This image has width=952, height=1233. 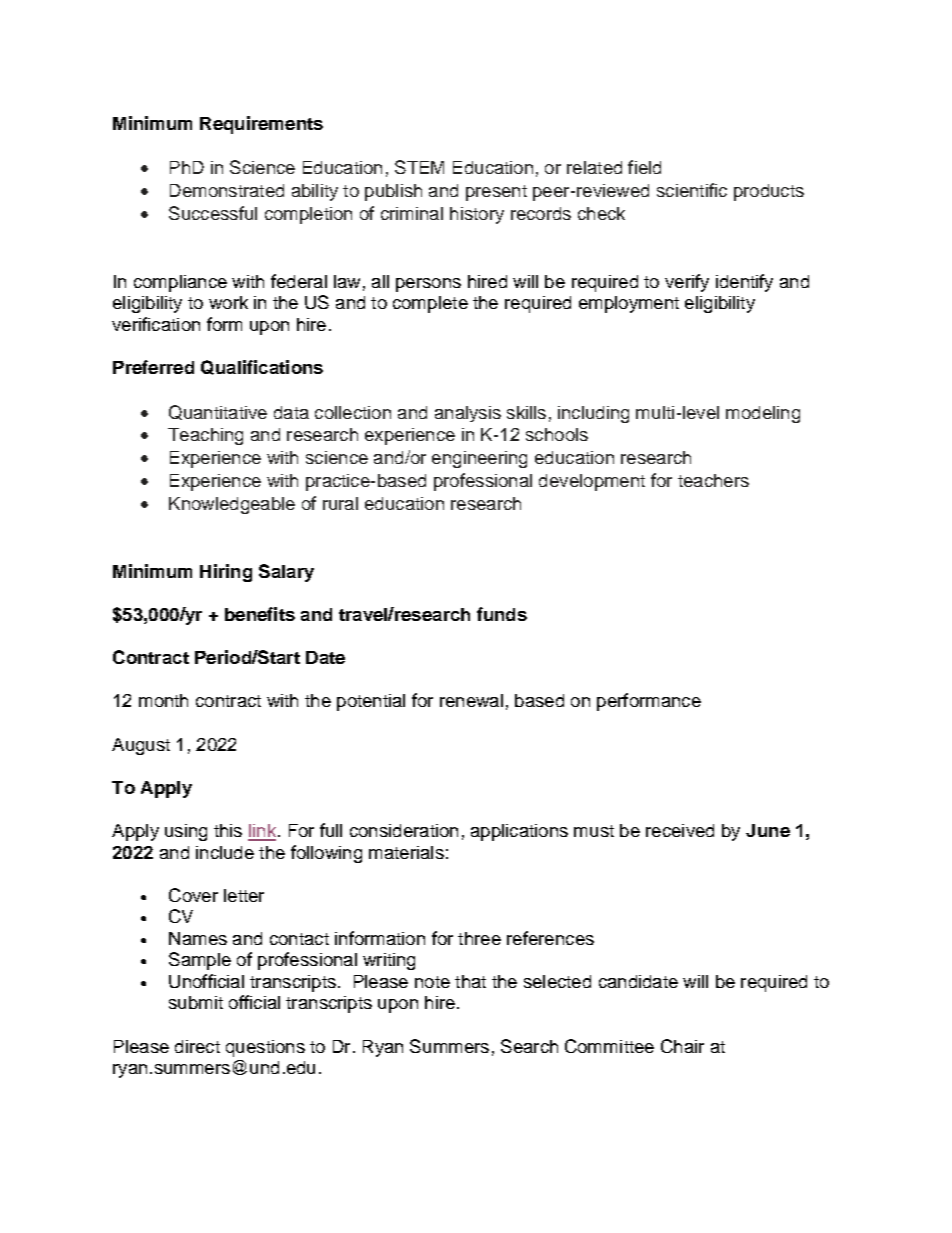 I want to click on submit, so click(x=196, y=1002).
